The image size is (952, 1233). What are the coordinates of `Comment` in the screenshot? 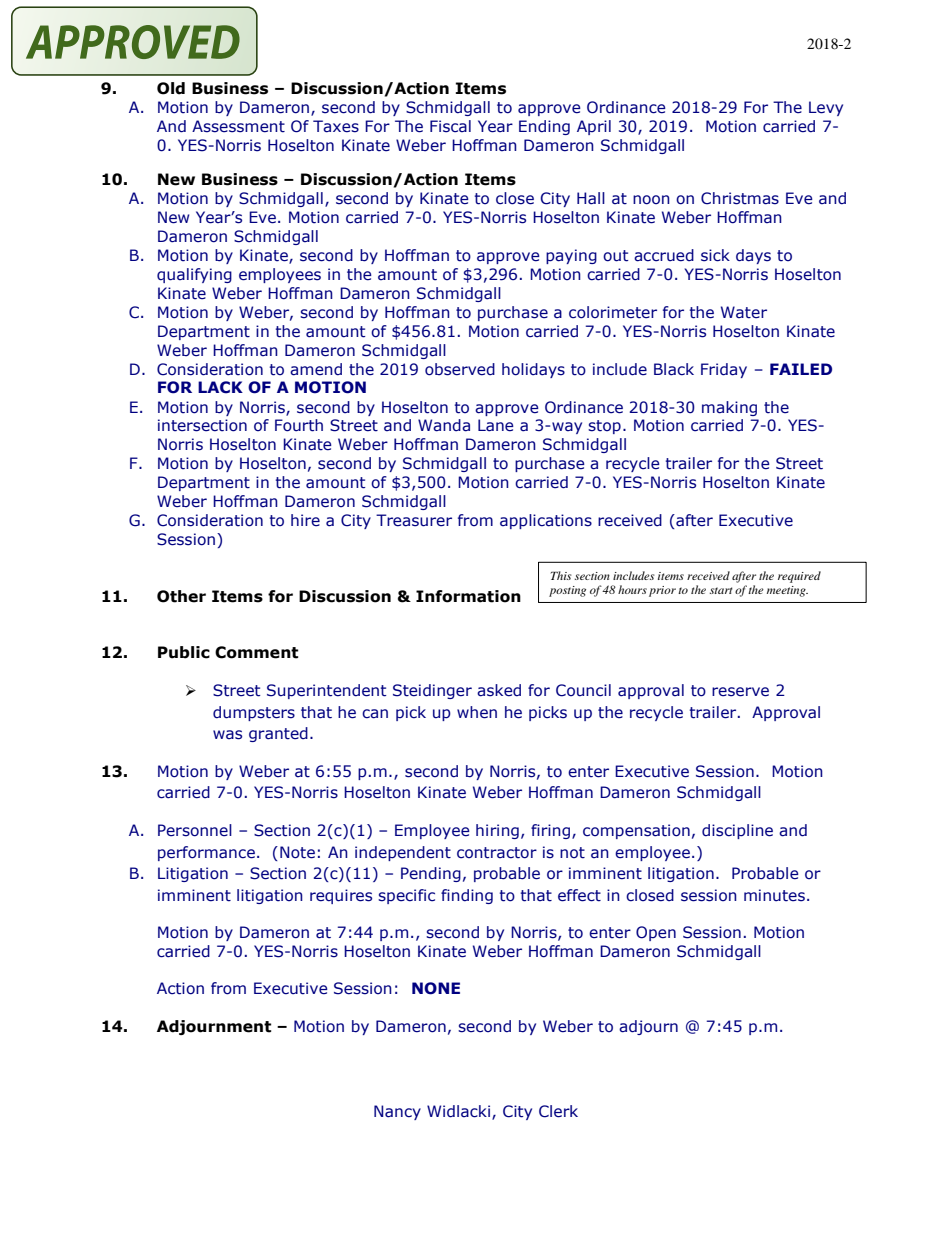 It's located at (256, 652).
